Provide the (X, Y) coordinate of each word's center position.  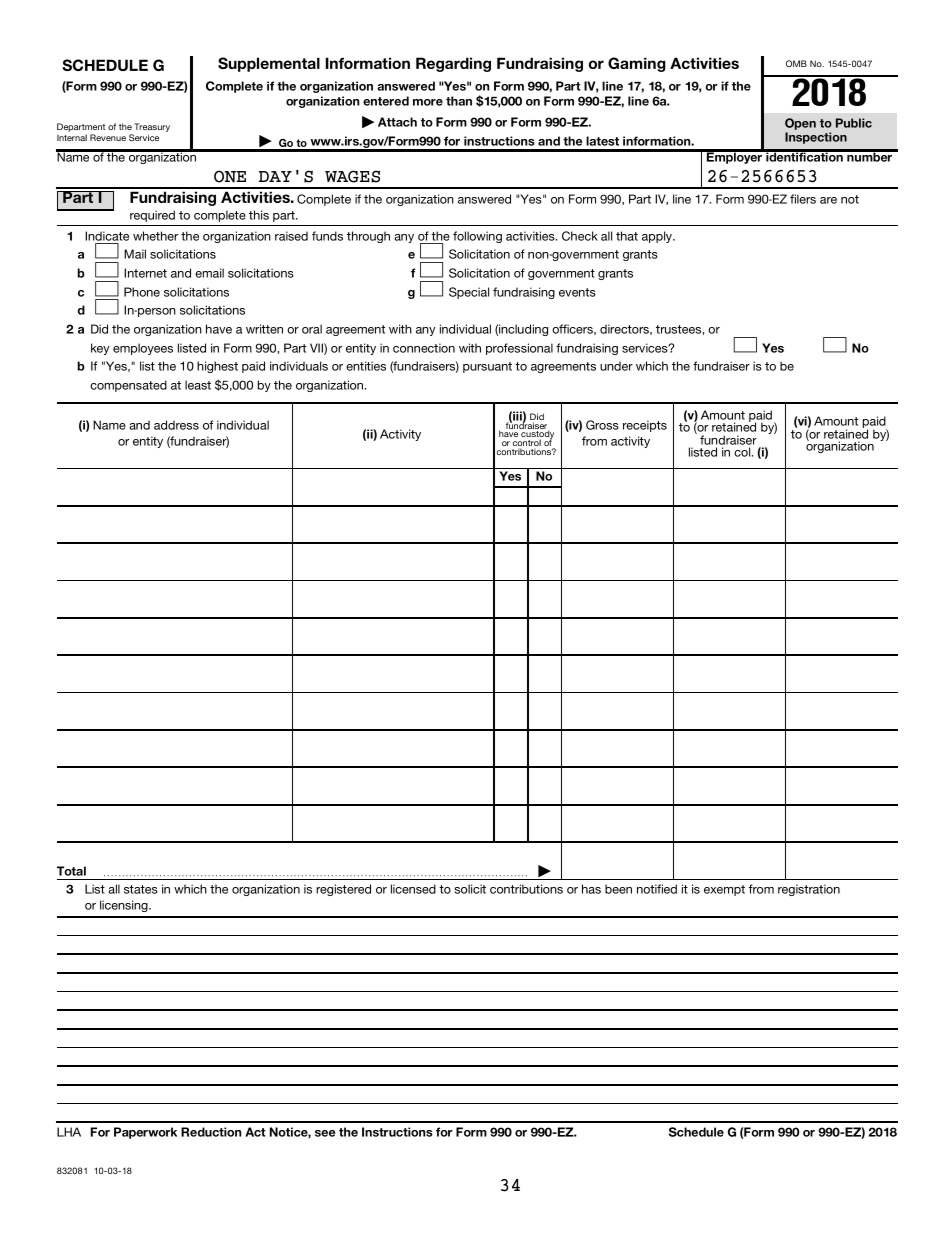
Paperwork (145, 1133)
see (325, 1133)
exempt (724, 890)
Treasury (152, 129)
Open (800, 124)
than (459, 101)
